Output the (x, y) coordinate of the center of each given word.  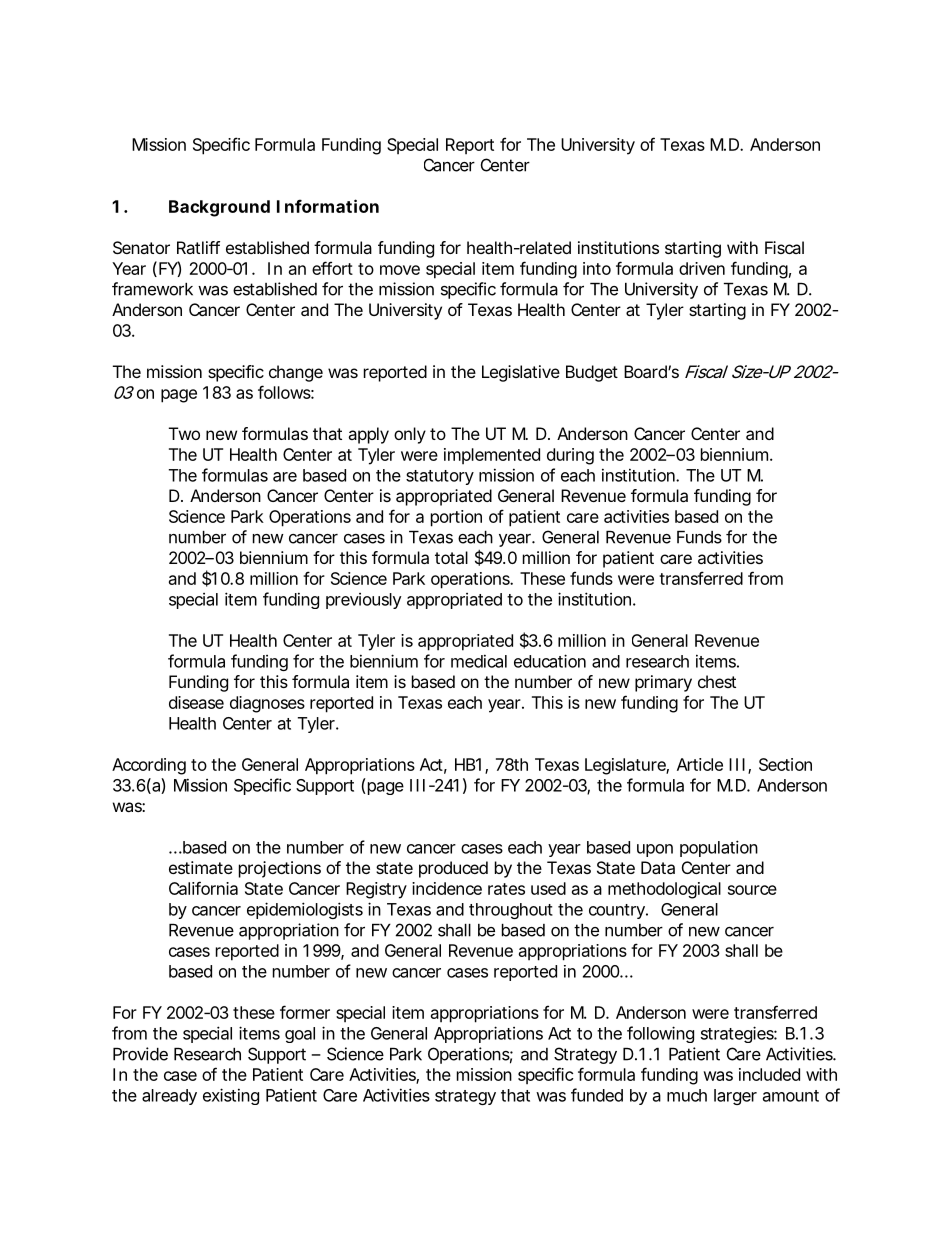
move (400, 270)
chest (717, 681)
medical (479, 661)
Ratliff (198, 247)
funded (597, 1095)
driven (702, 268)
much (687, 1095)
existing (231, 1096)
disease (196, 702)
